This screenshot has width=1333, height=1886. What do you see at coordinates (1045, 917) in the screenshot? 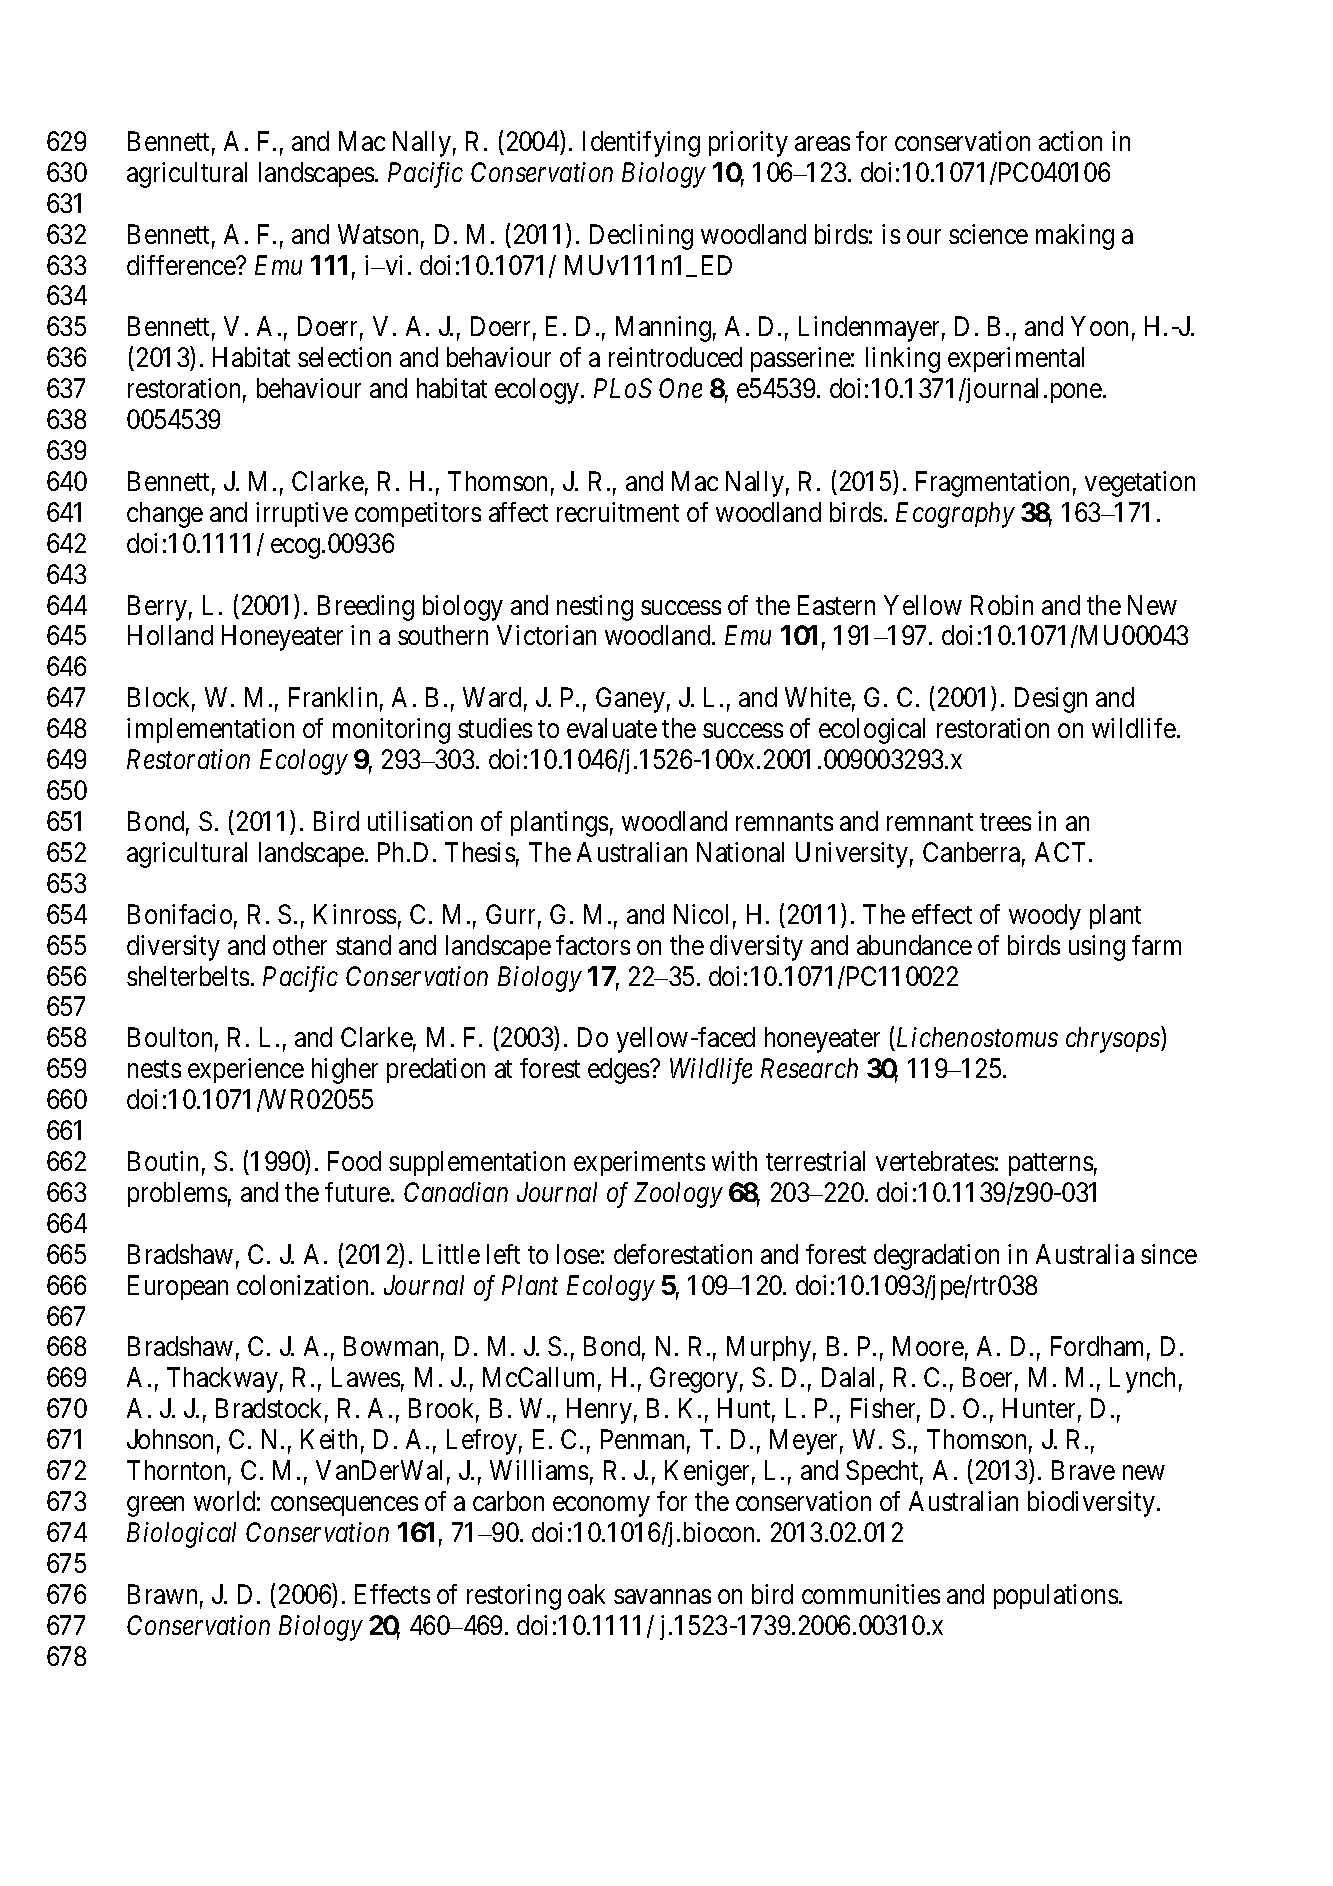
I see `woody` at bounding box center [1045, 917].
